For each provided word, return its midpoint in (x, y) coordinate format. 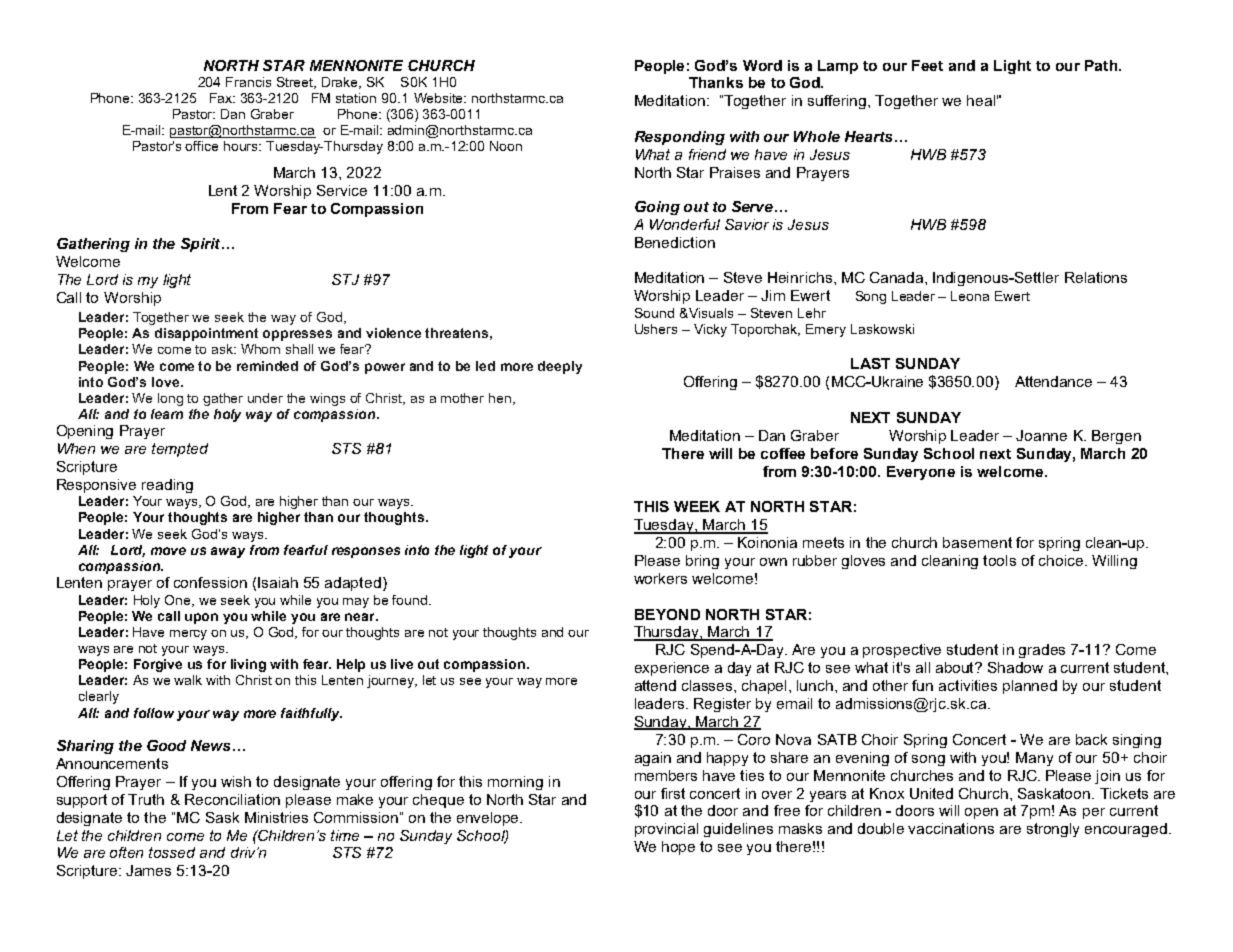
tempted (180, 450)
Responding (680, 138)
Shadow (1015, 667)
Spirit (202, 245)
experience (672, 669)
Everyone (921, 473)
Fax (222, 98)
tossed (172, 852)
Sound (654, 313)
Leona (970, 296)
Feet (927, 65)
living (248, 665)
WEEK (697, 506)
